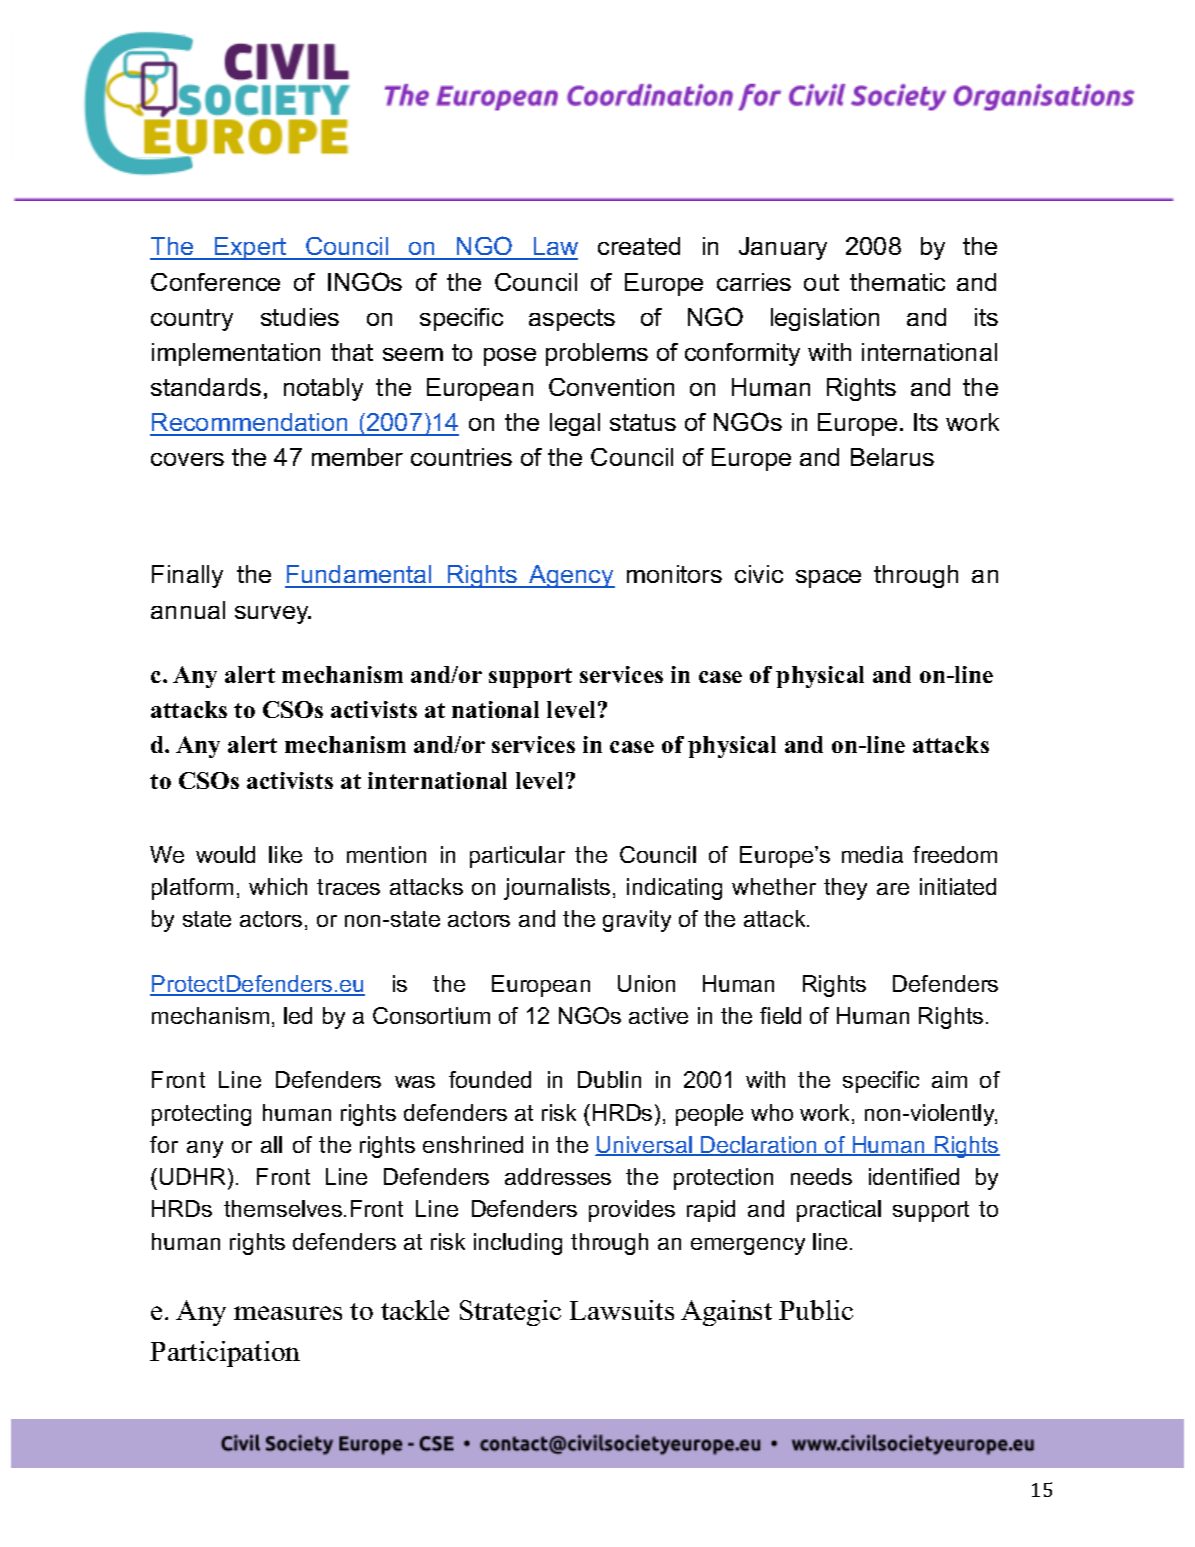  Describe the element at coordinates (288, 1313) in the screenshot. I see `measures` at that location.
